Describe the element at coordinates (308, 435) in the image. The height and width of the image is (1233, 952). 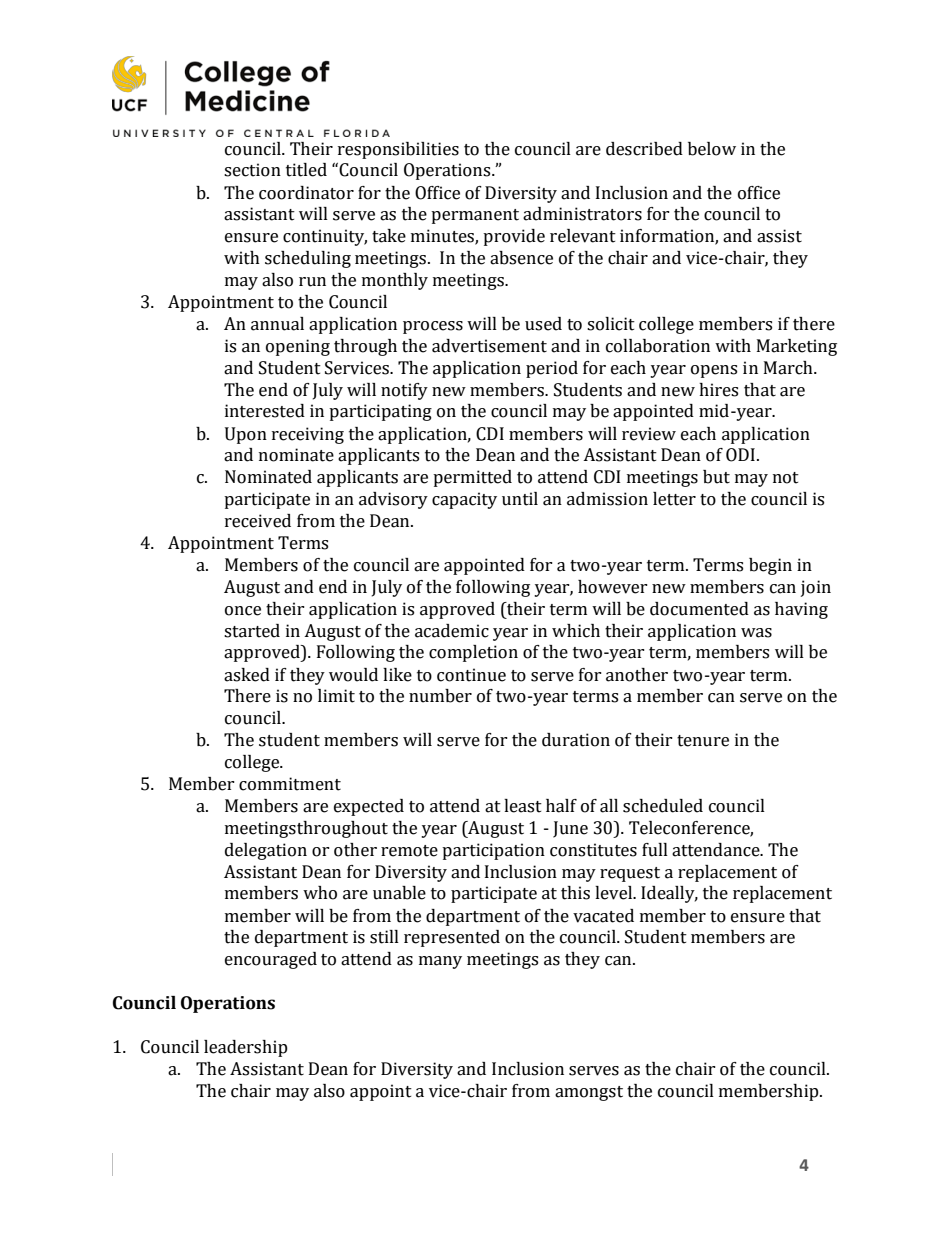
I see `receiving` at that location.
